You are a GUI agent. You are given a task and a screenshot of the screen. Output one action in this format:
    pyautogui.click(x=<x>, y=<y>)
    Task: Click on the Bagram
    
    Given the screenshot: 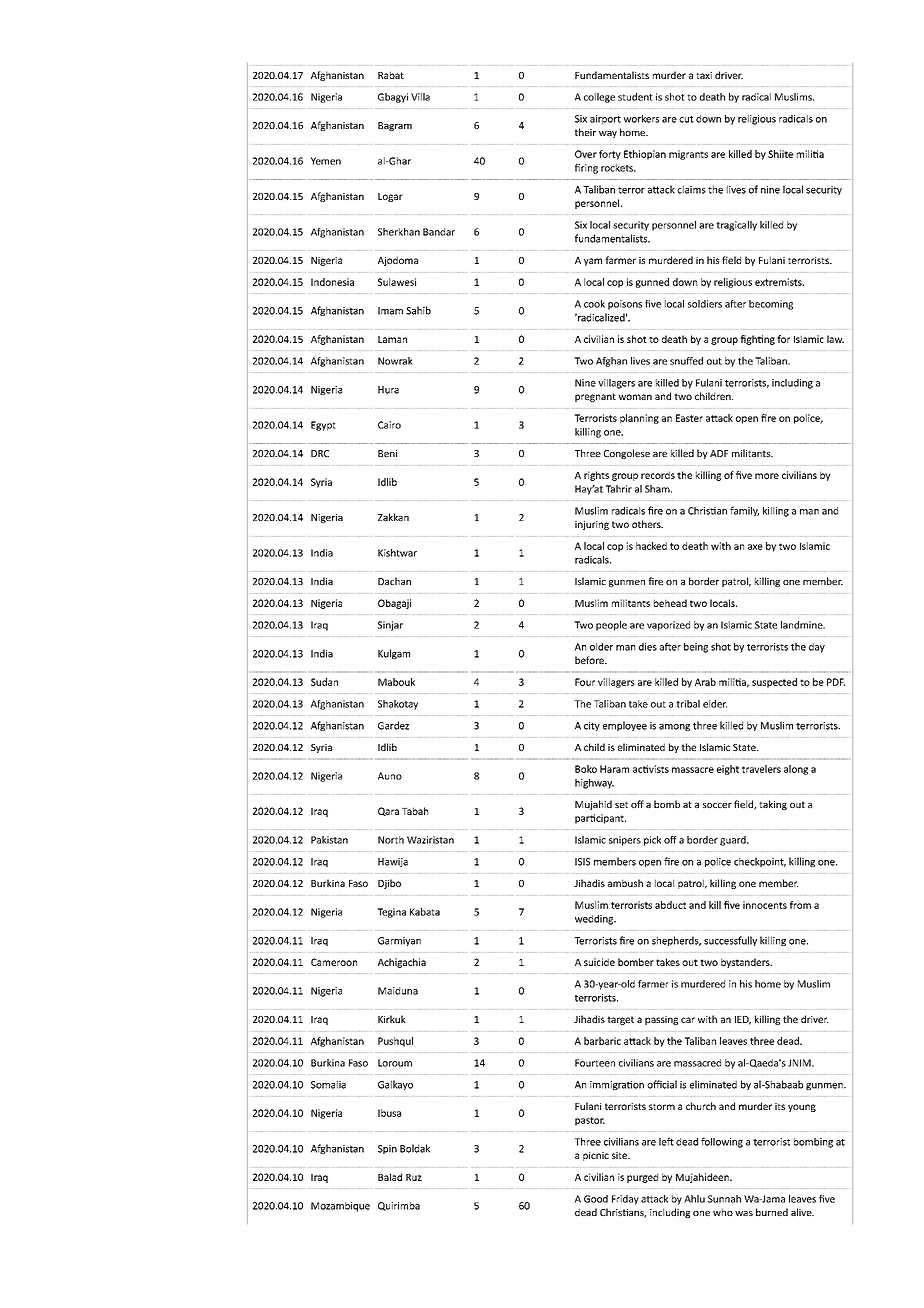 What is the action you would take?
    pyautogui.click(x=395, y=126)
